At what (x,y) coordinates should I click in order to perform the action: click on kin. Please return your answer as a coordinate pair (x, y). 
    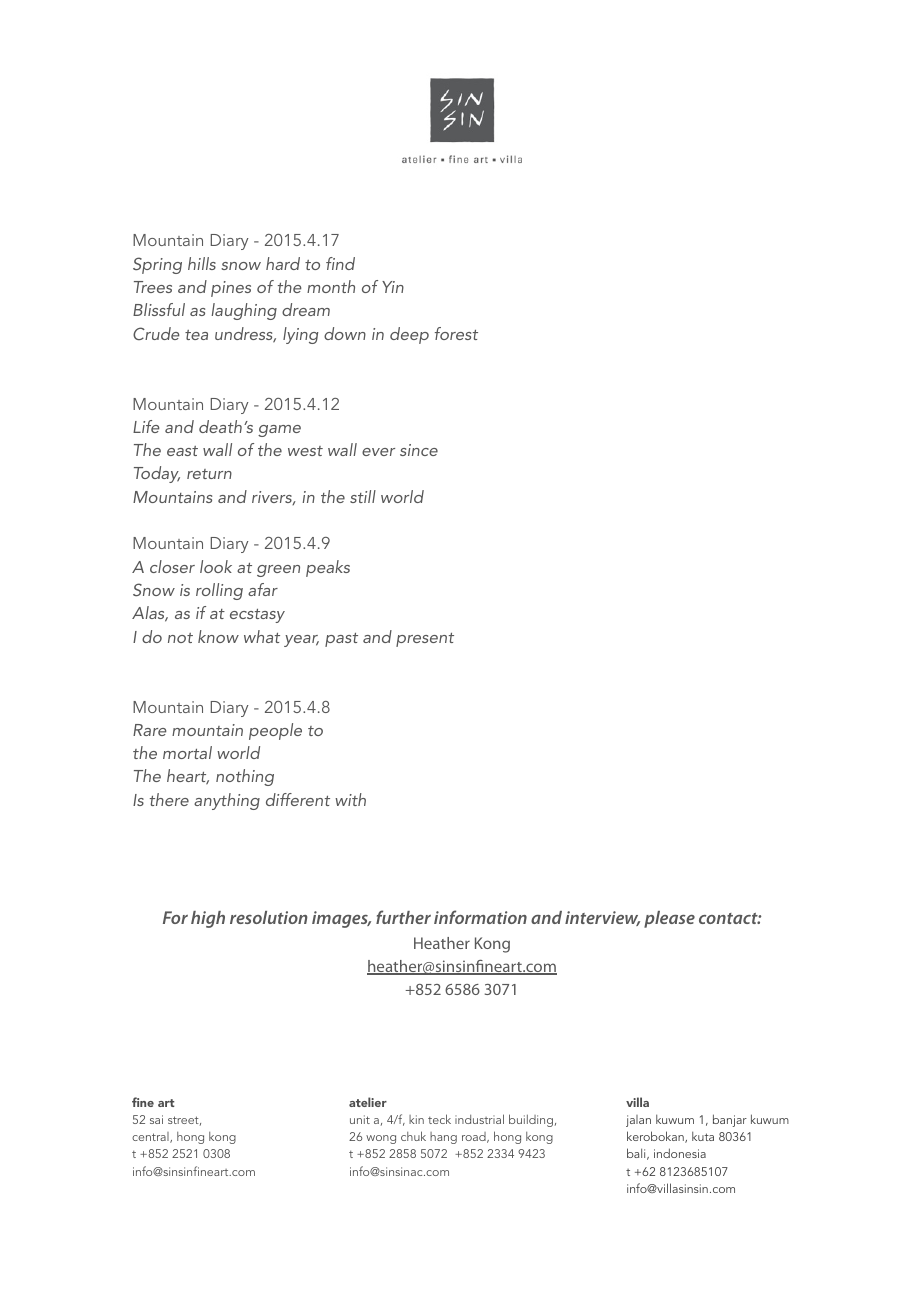
    Looking at the image, I should click on (416, 1119).
